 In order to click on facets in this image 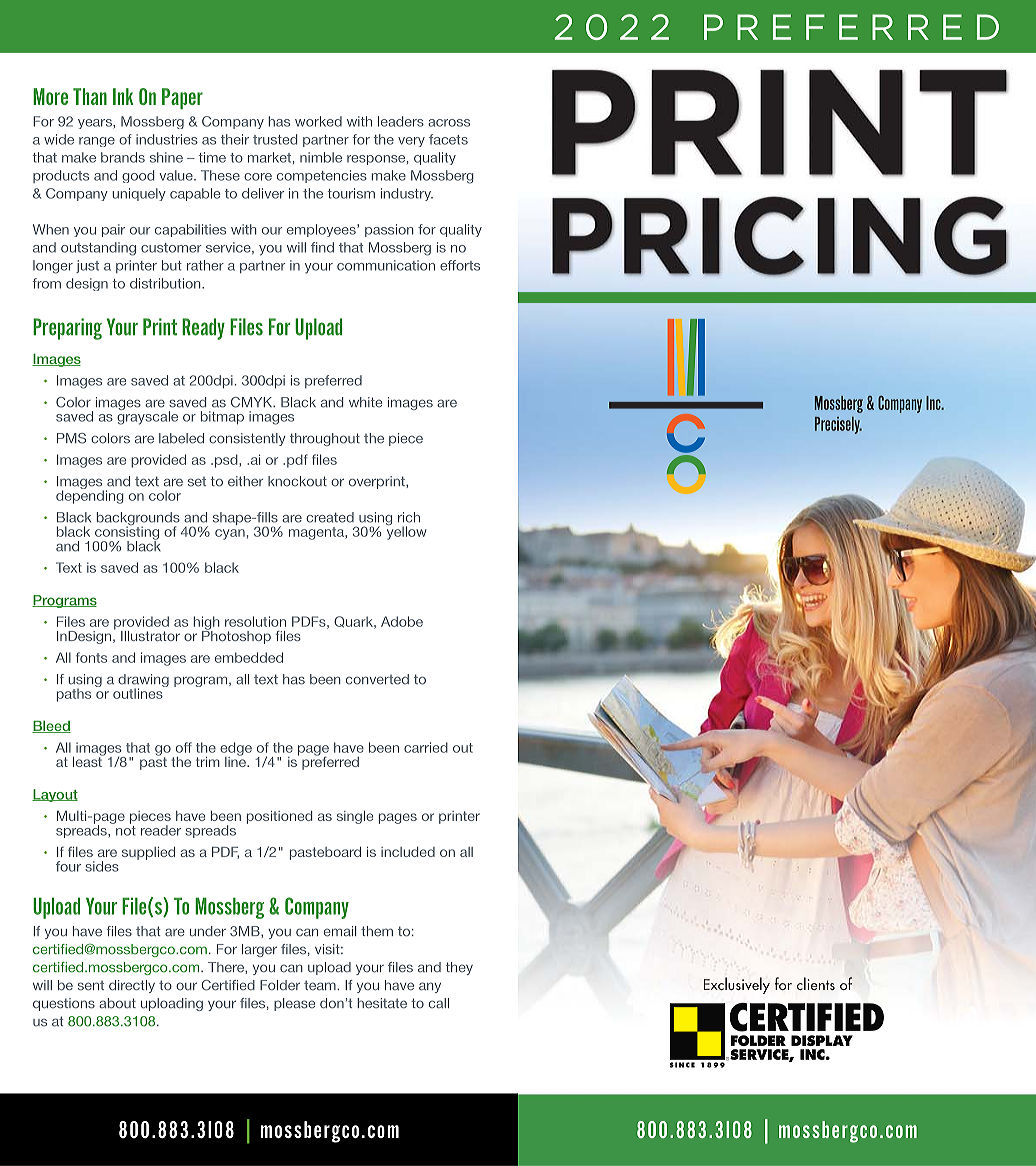, I will do `click(448, 139)`.
